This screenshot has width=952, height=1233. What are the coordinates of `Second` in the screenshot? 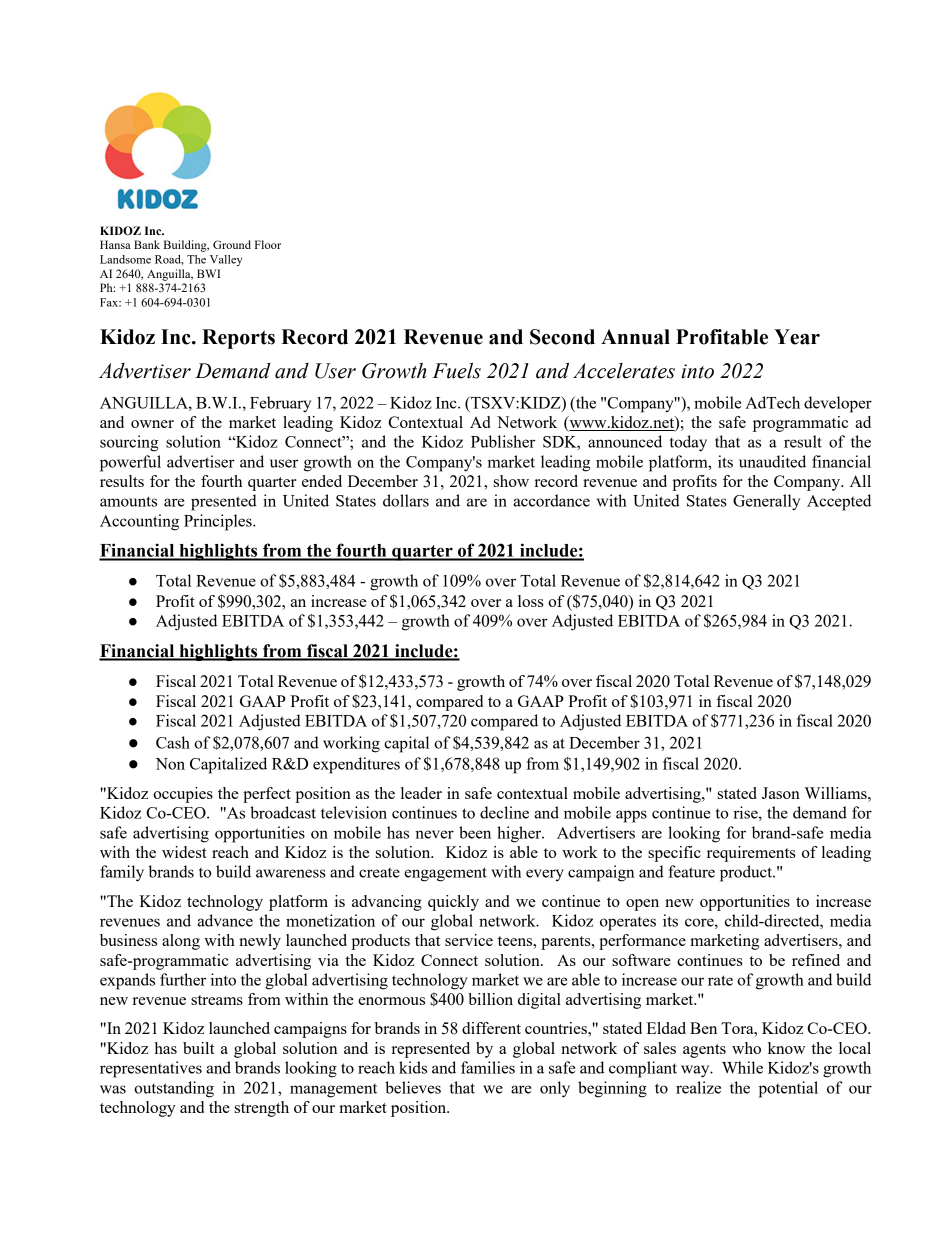 It's located at (562, 337).
